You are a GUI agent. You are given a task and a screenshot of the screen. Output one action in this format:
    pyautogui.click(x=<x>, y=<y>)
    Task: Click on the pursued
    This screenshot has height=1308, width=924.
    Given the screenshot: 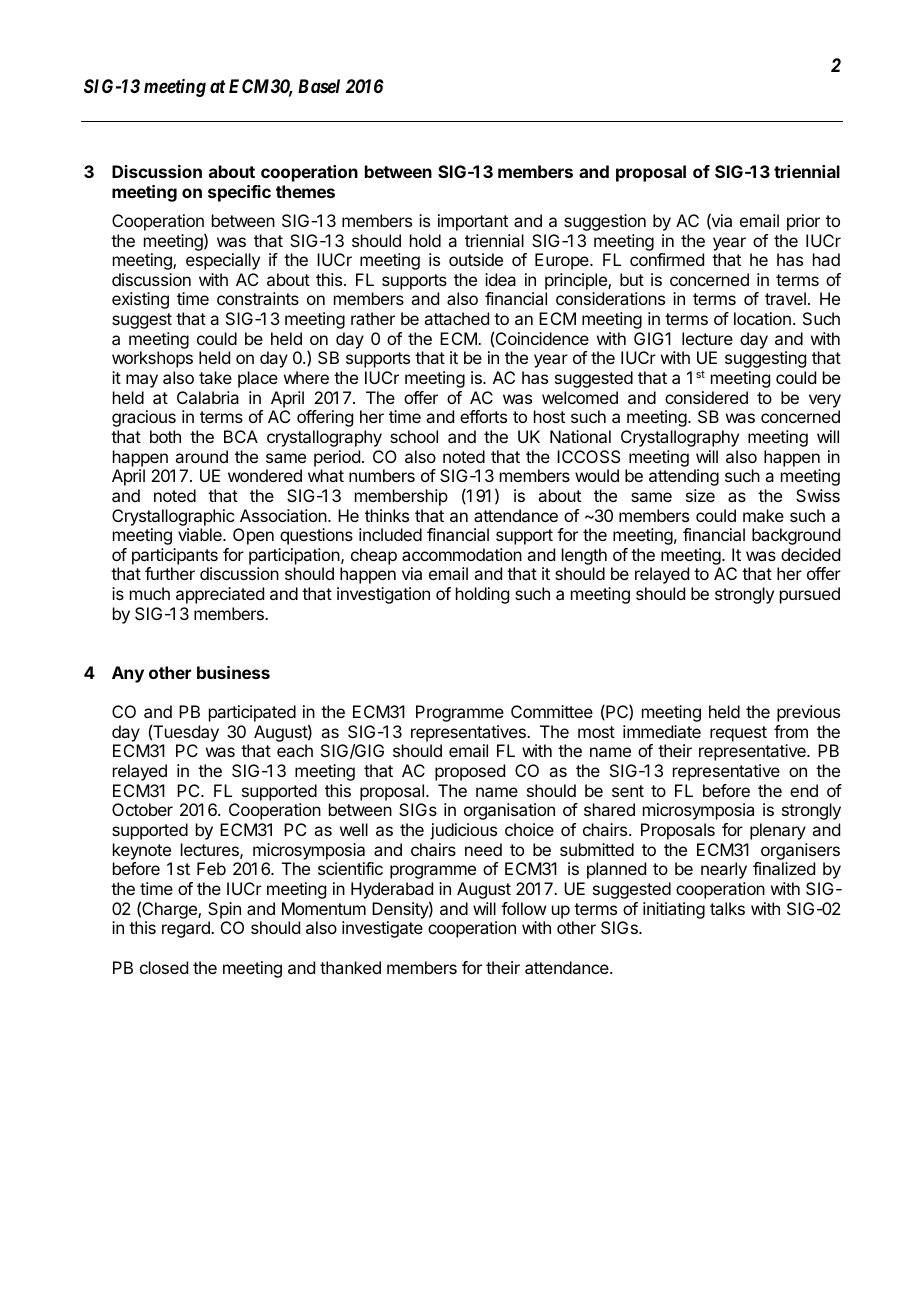 What is the action you would take?
    pyautogui.click(x=810, y=595)
